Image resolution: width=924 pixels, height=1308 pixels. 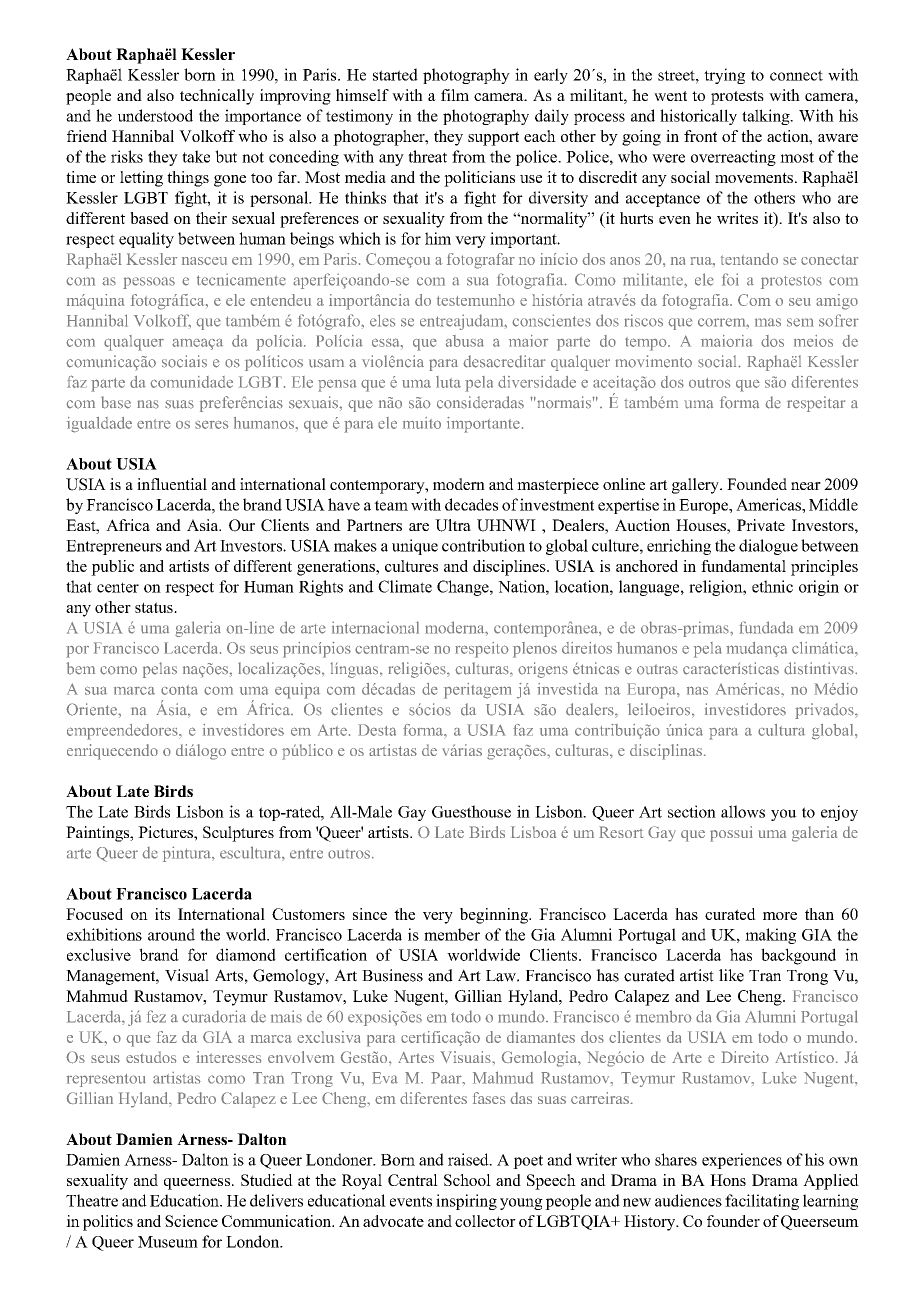 What do you see at coordinates (422, 423) in the image?
I see `muito` at bounding box center [422, 423].
